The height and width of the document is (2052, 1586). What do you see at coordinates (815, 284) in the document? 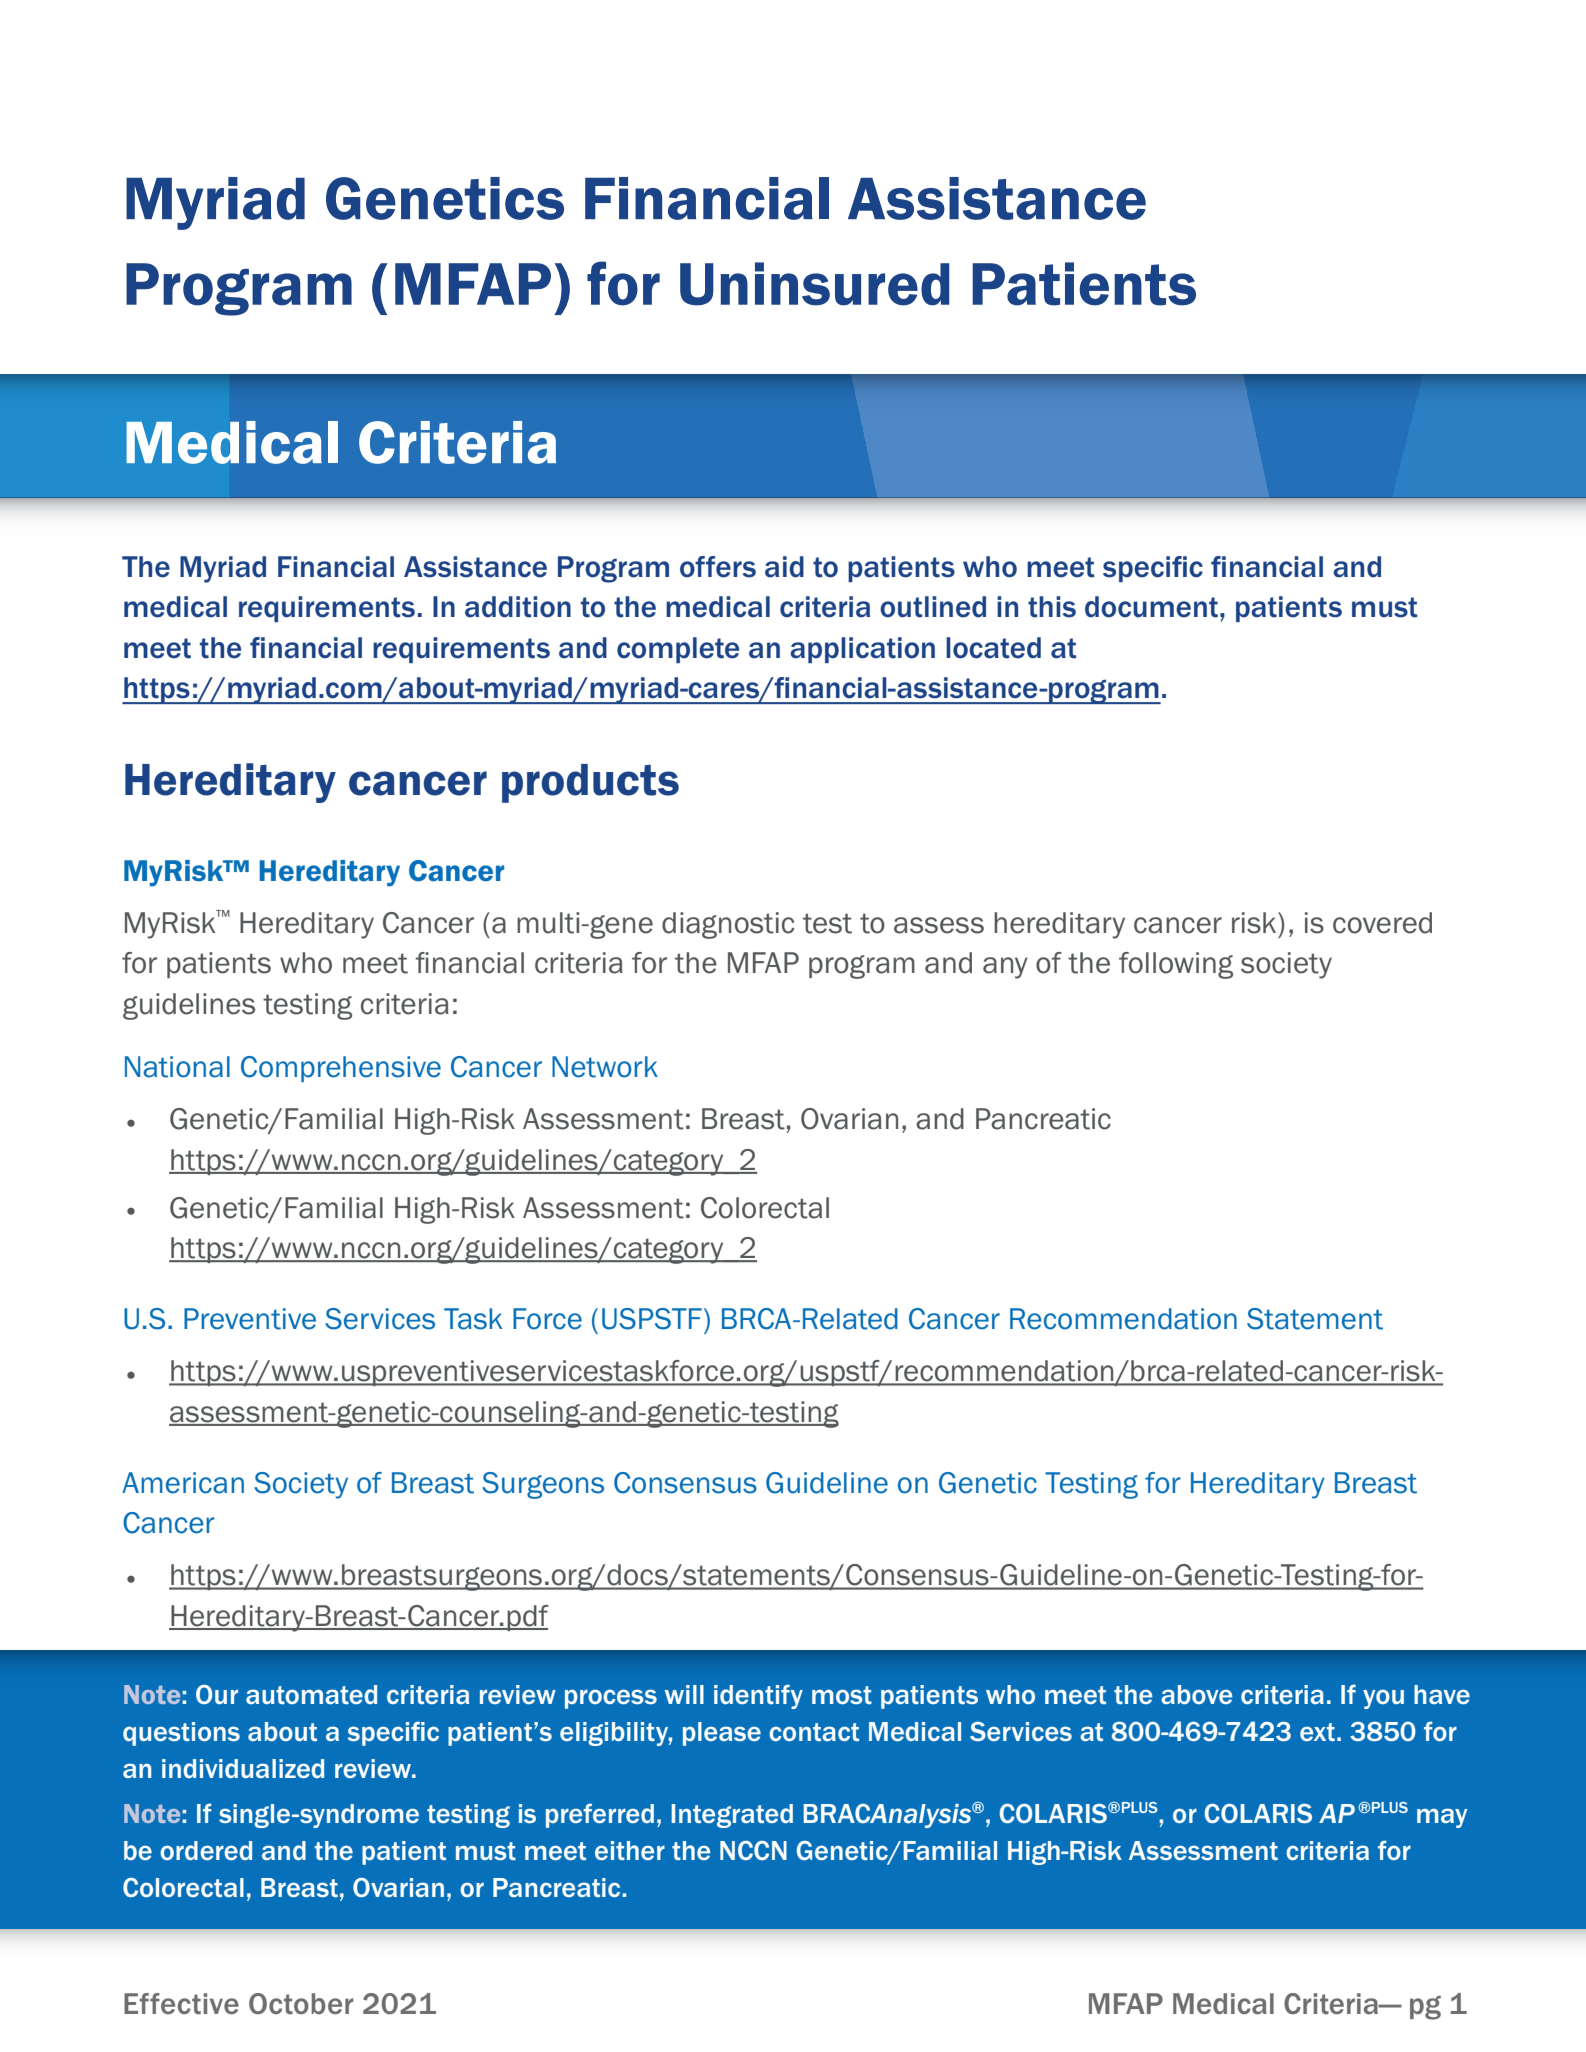
I see `Uninsured` at bounding box center [815, 284].
